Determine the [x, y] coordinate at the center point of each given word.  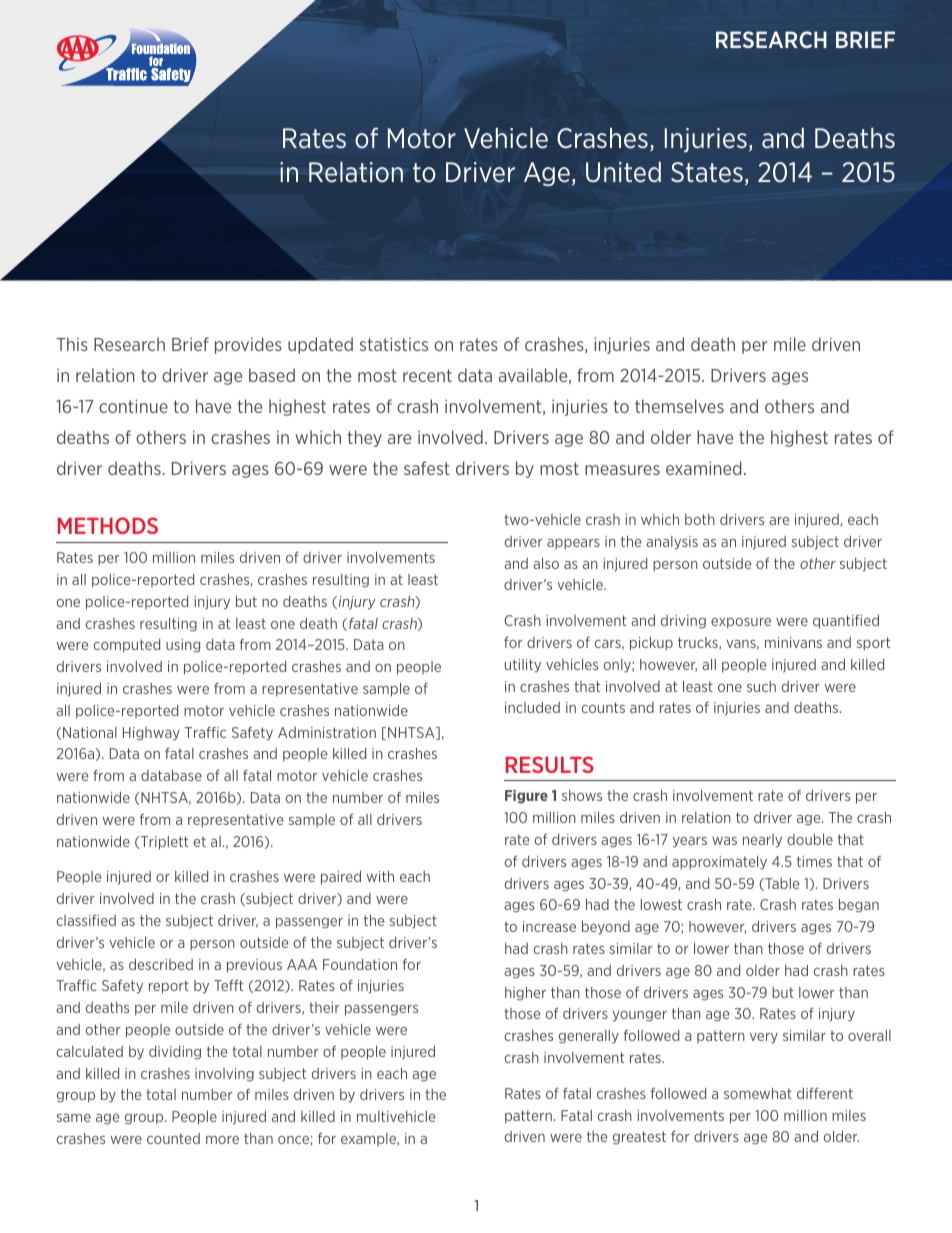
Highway [151, 734]
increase [549, 926]
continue [133, 406]
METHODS [108, 525]
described [161, 964]
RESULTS [550, 764]
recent [427, 375]
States [707, 172]
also [546, 563]
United [623, 172]
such [761, 686]
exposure [741, 623]
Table [781, 884]
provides [248, 345]
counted [173, 1138]
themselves [679, 406]
